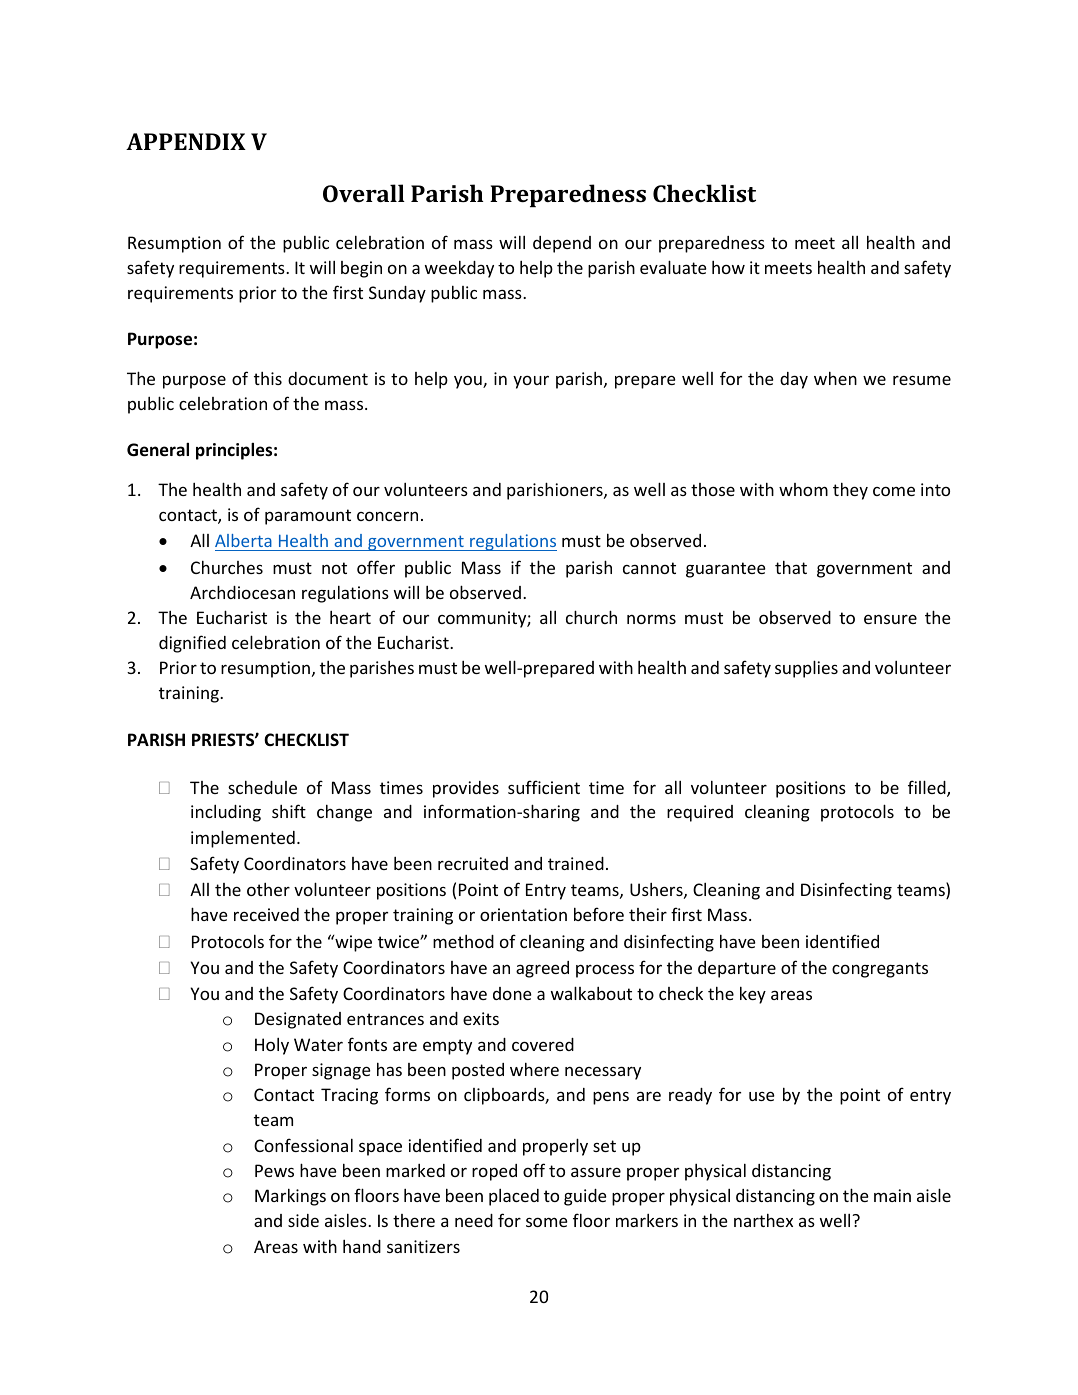  What do you see at coordinates (562, 244) in the screenshot?
I see `depend` at bounding box center [562, 244].
